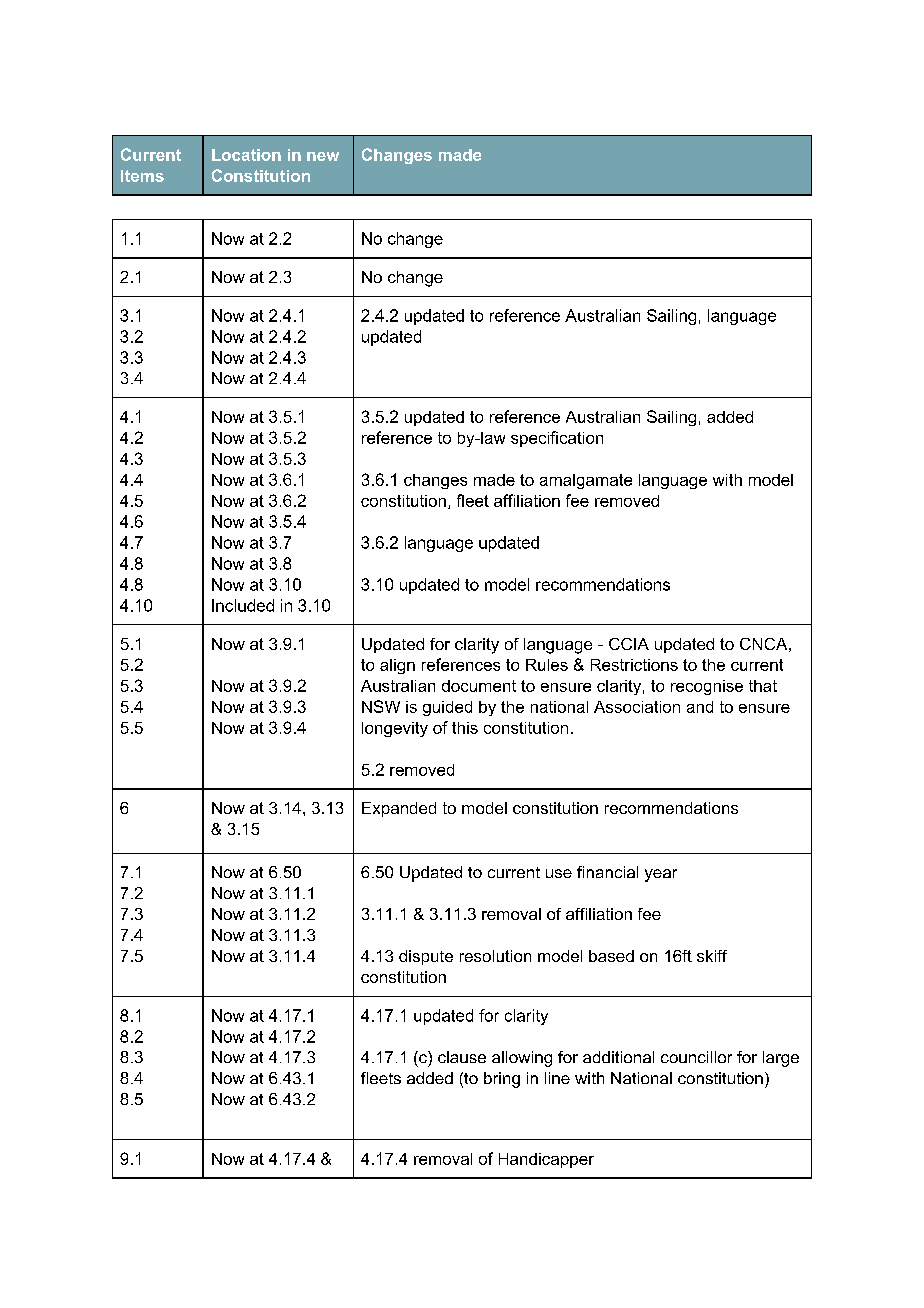  I want to click on bring, so click(502, 1080).
